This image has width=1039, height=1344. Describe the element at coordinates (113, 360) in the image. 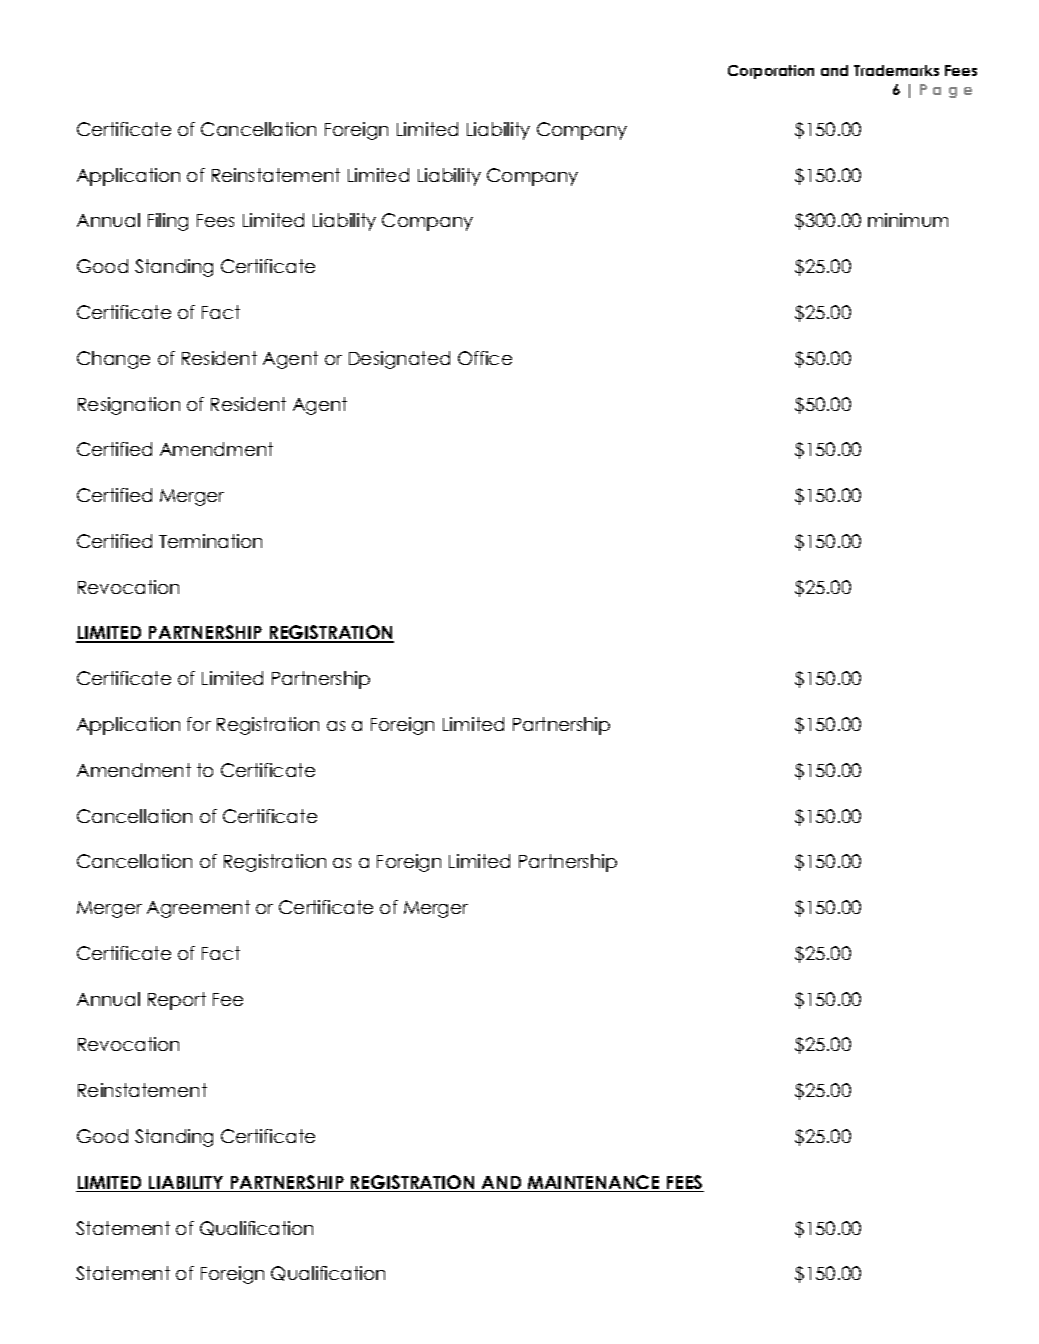

I see `Change` at that location.
